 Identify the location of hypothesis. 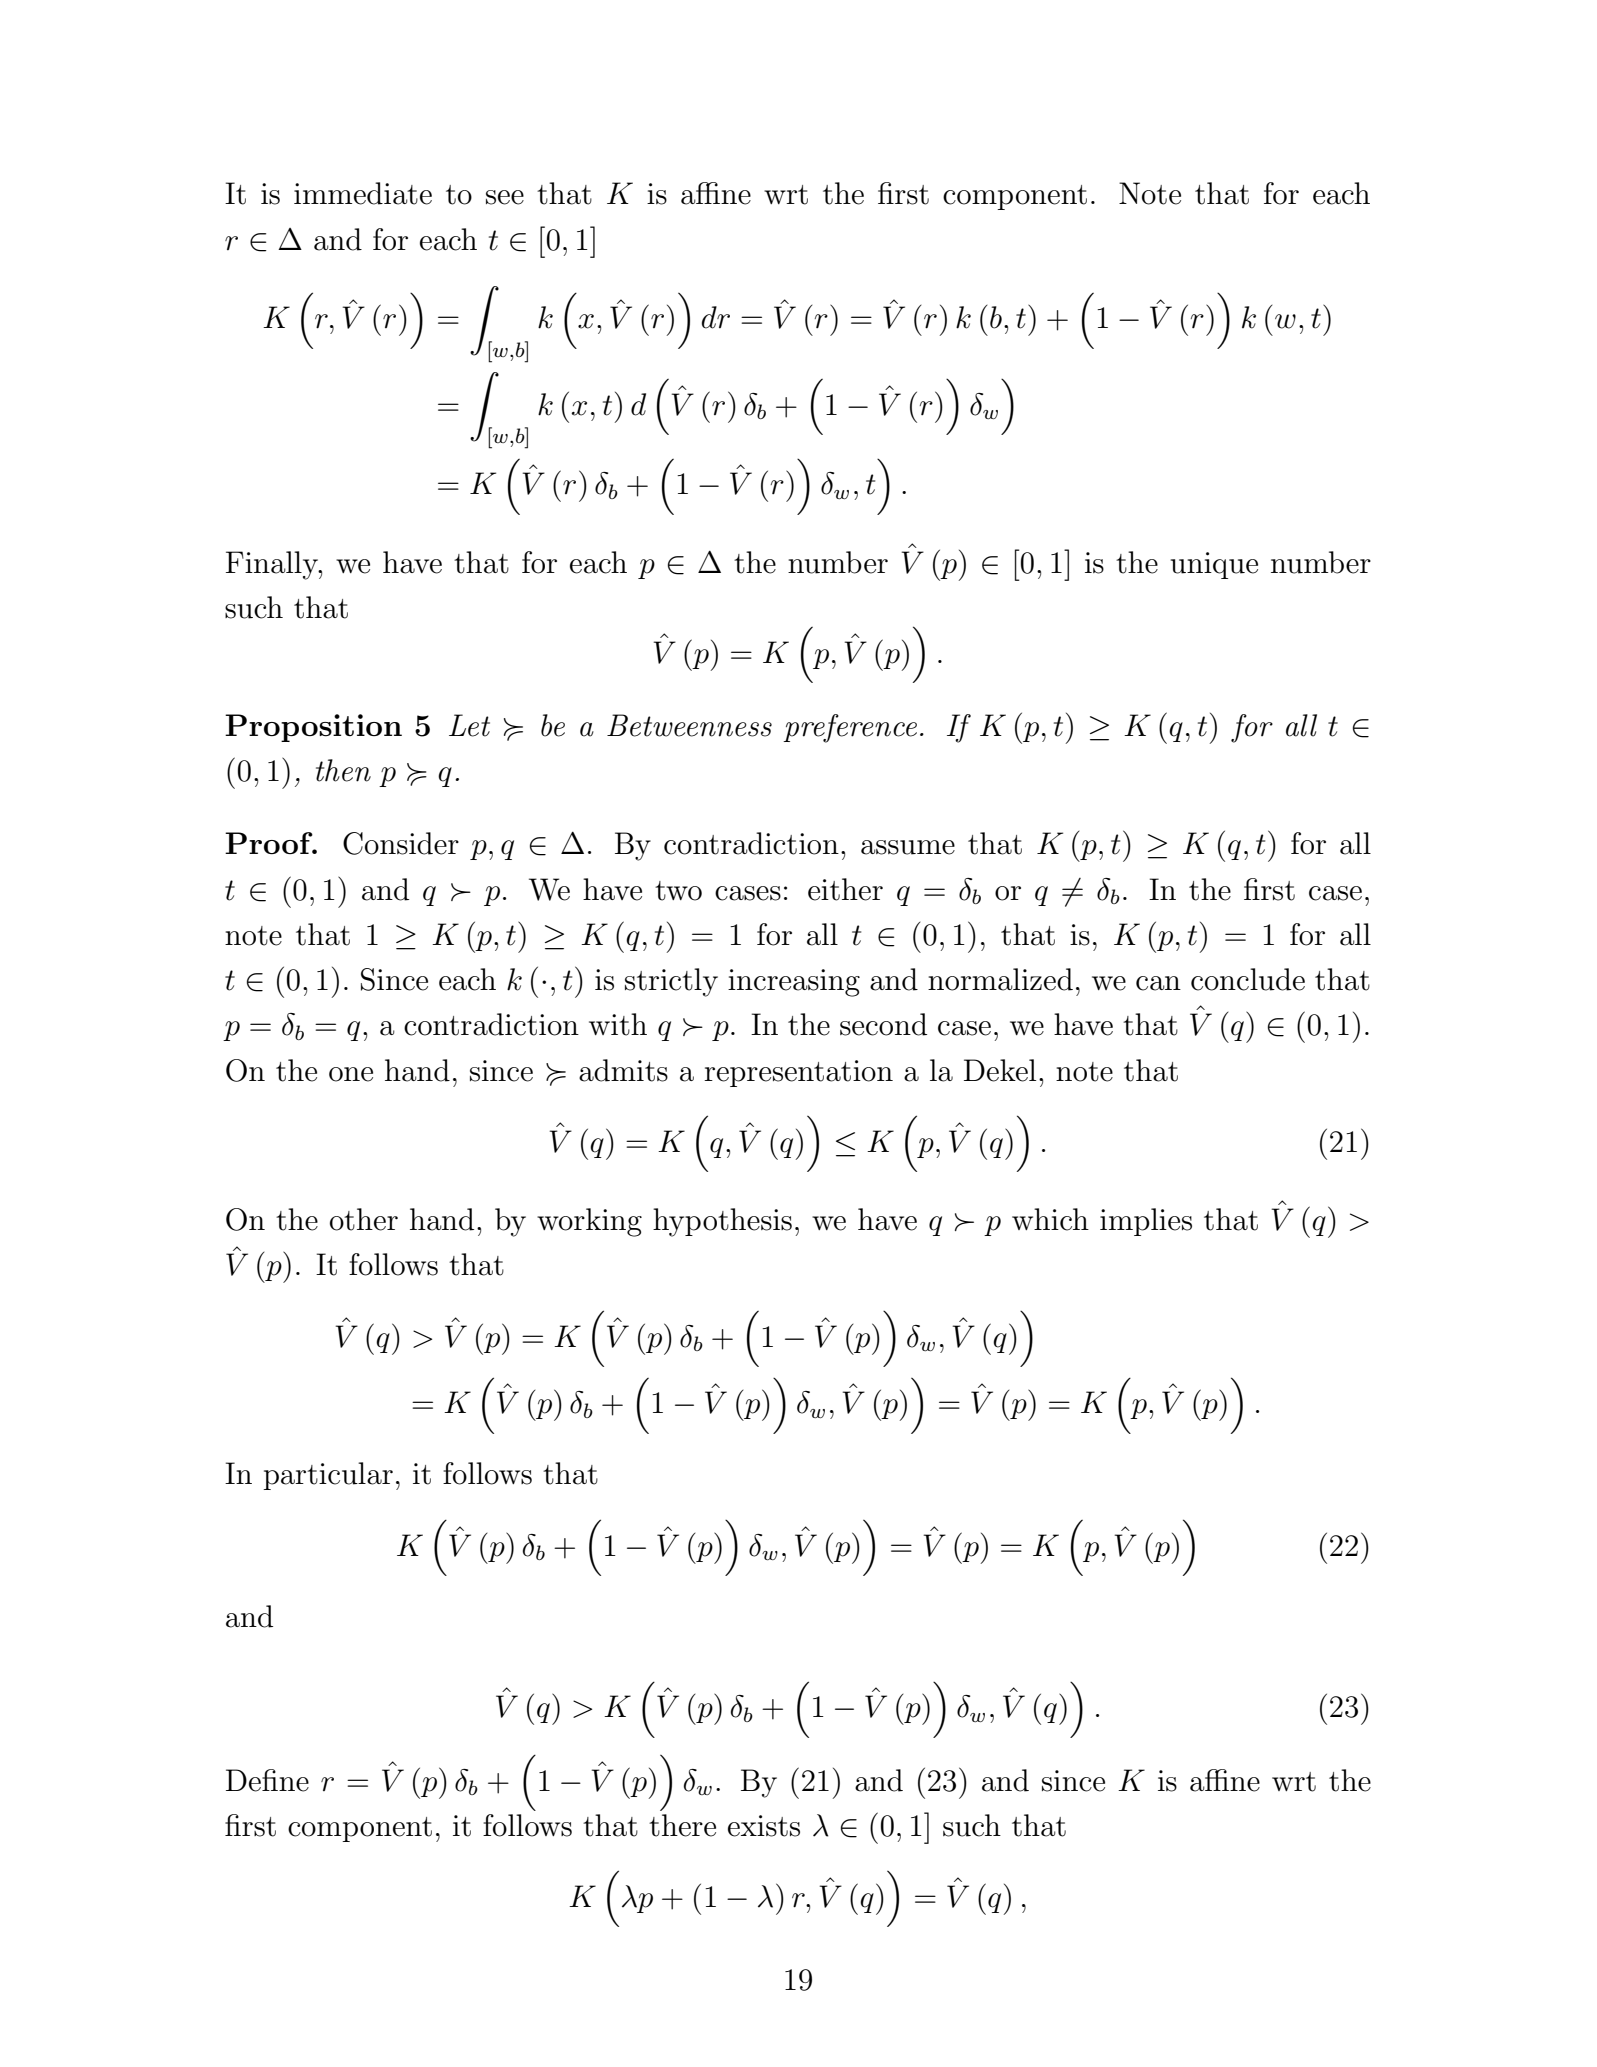
(722, 1222).
